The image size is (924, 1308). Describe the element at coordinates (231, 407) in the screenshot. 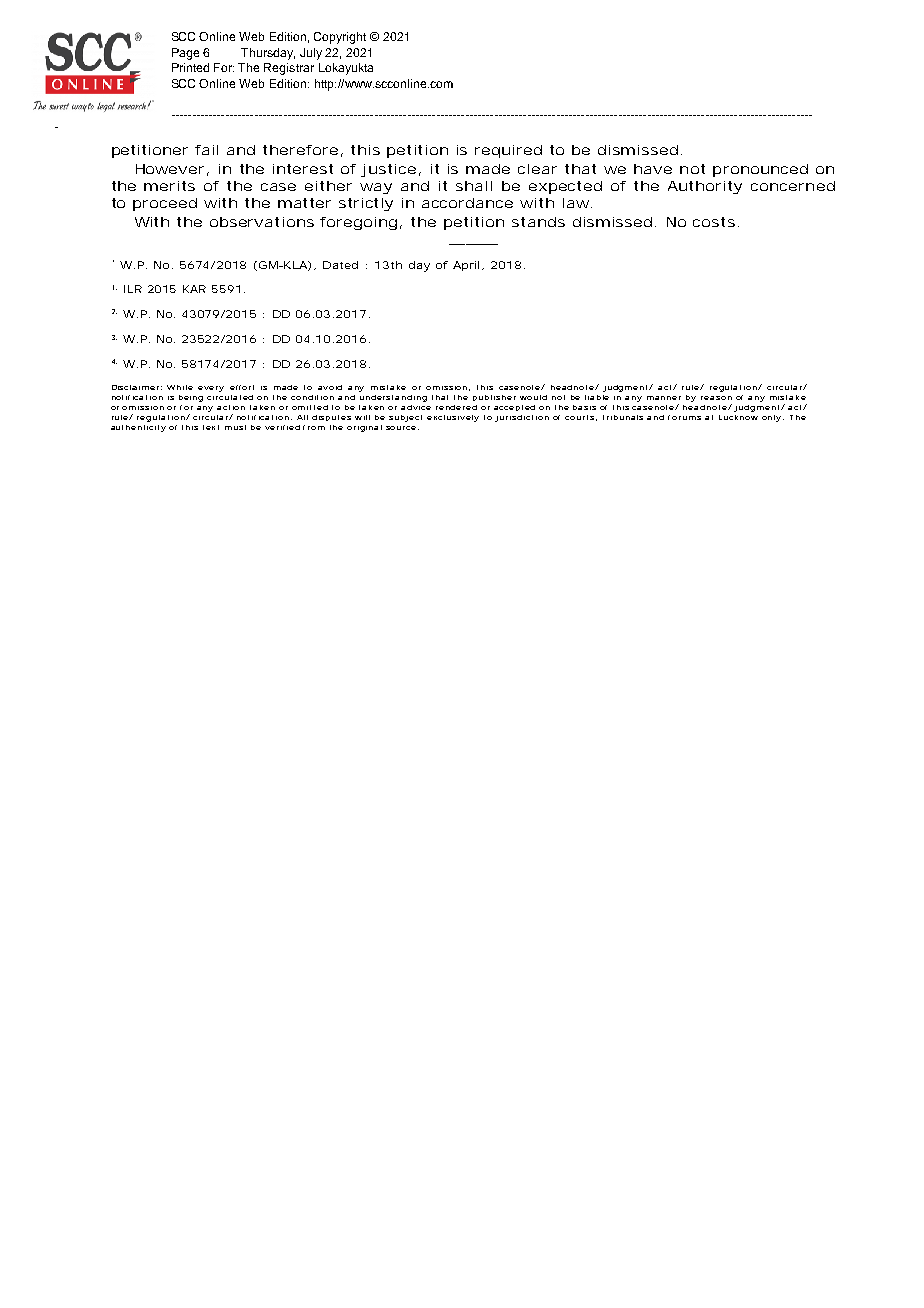

I see `action` at that location.
